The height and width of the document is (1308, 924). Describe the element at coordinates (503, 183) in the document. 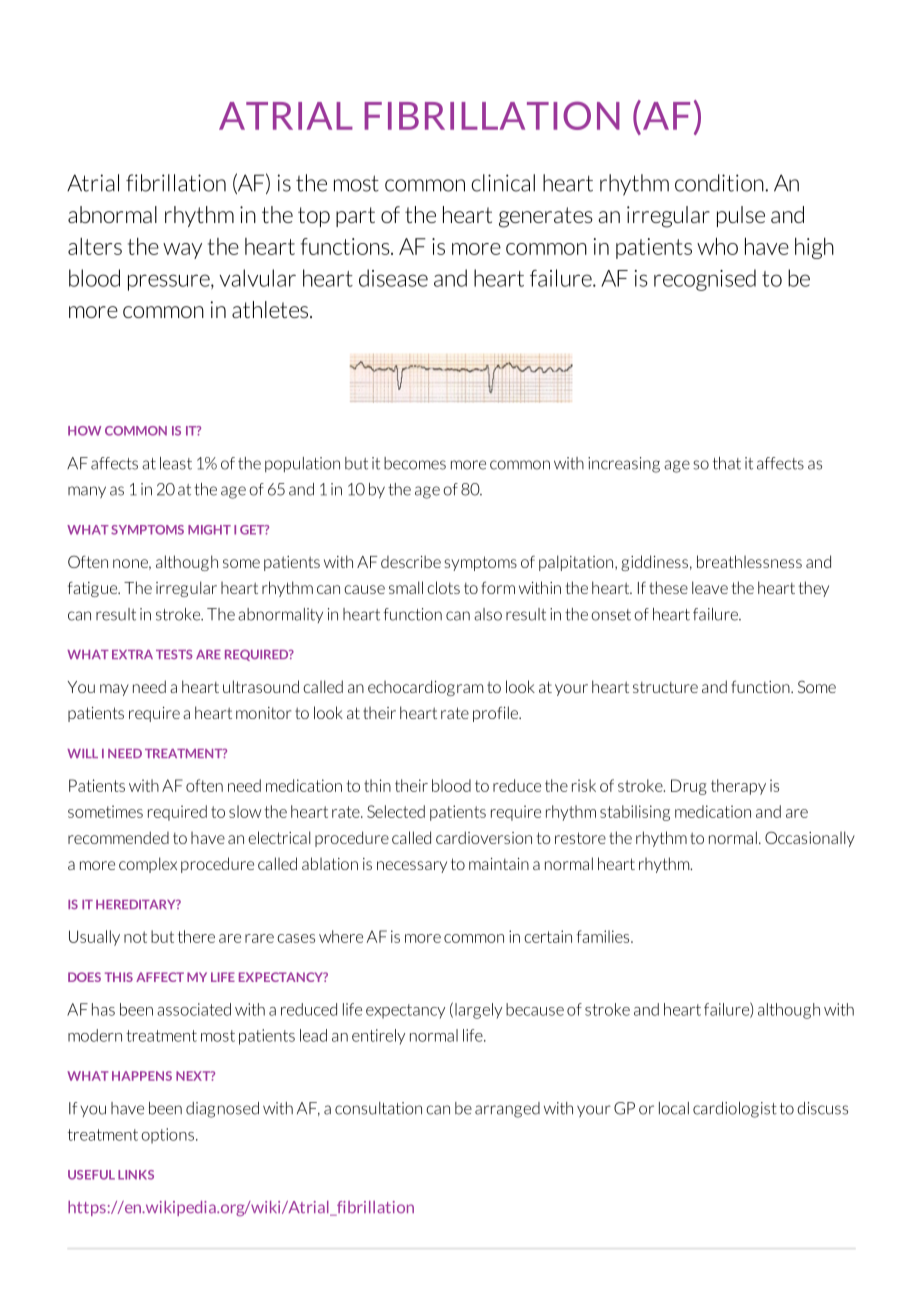

I see `clinical` at that location.
